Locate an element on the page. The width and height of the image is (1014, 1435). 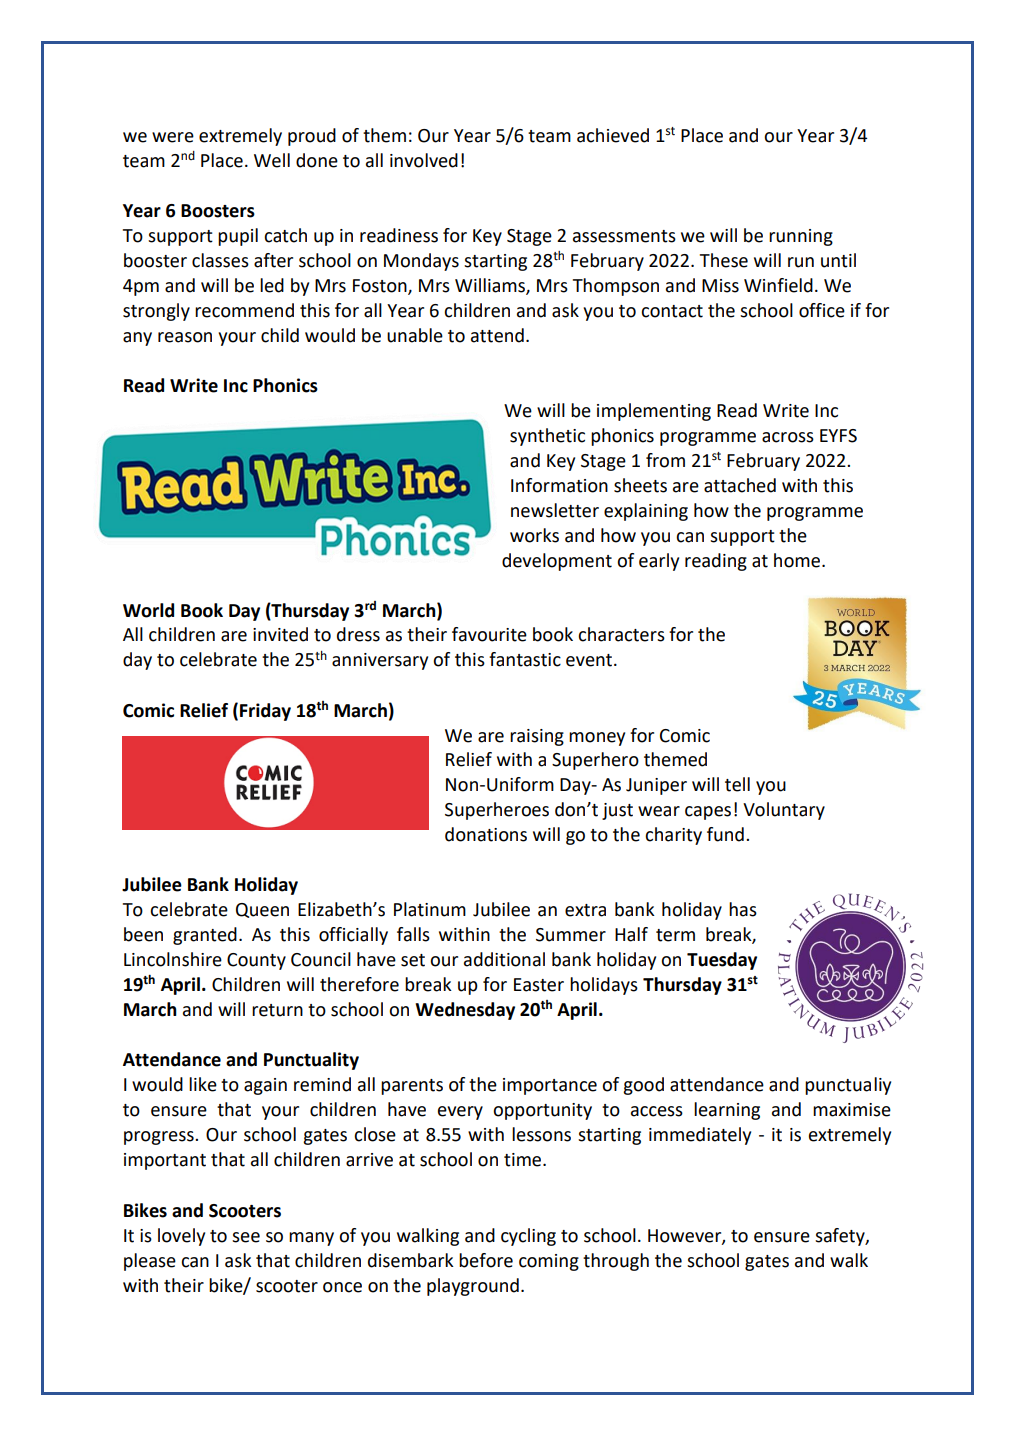
through is located at coordinates (616, 1262).
